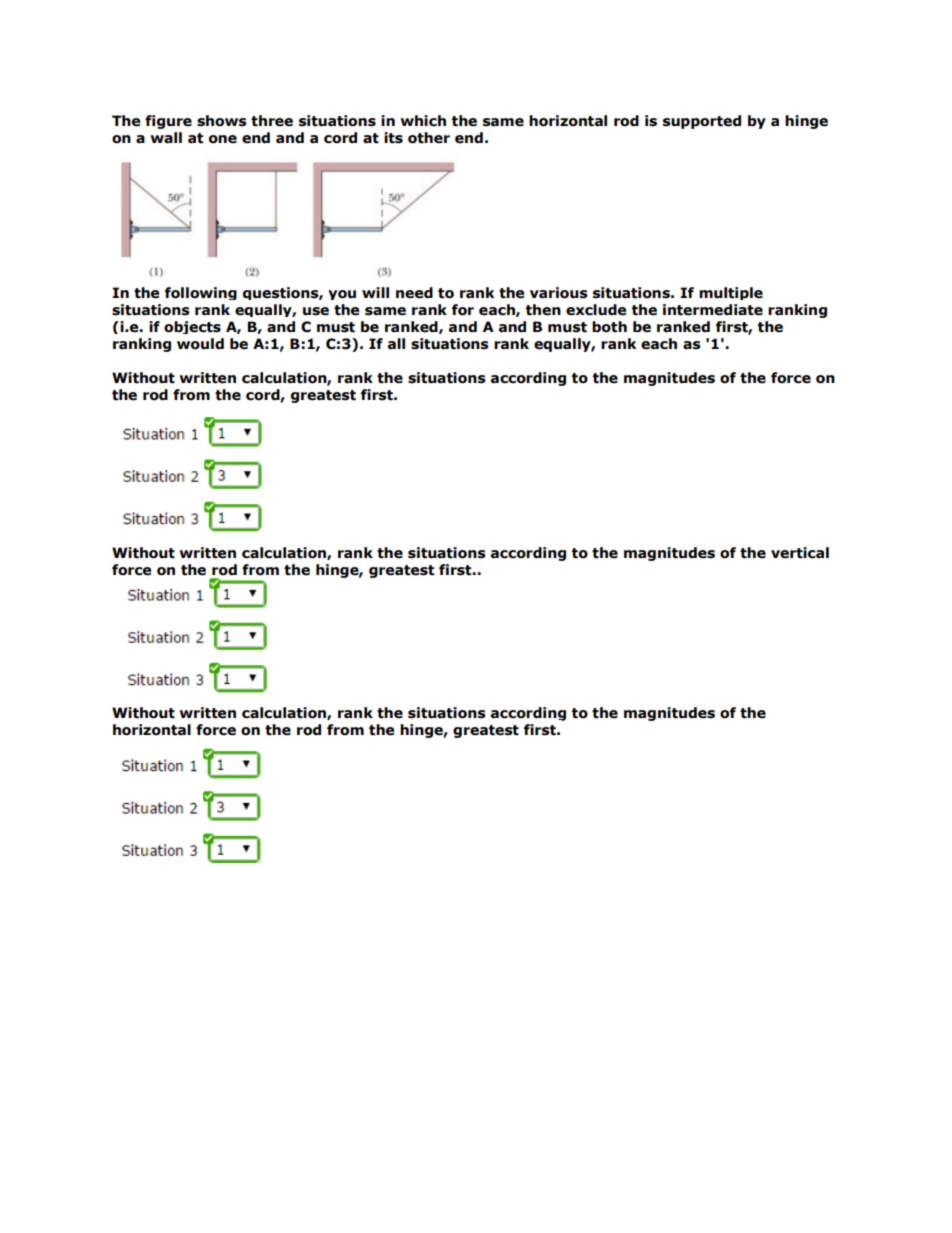  What do you see at coordinates (201, 293) in the document?
I see `following` at bounding box center [201, 293].
